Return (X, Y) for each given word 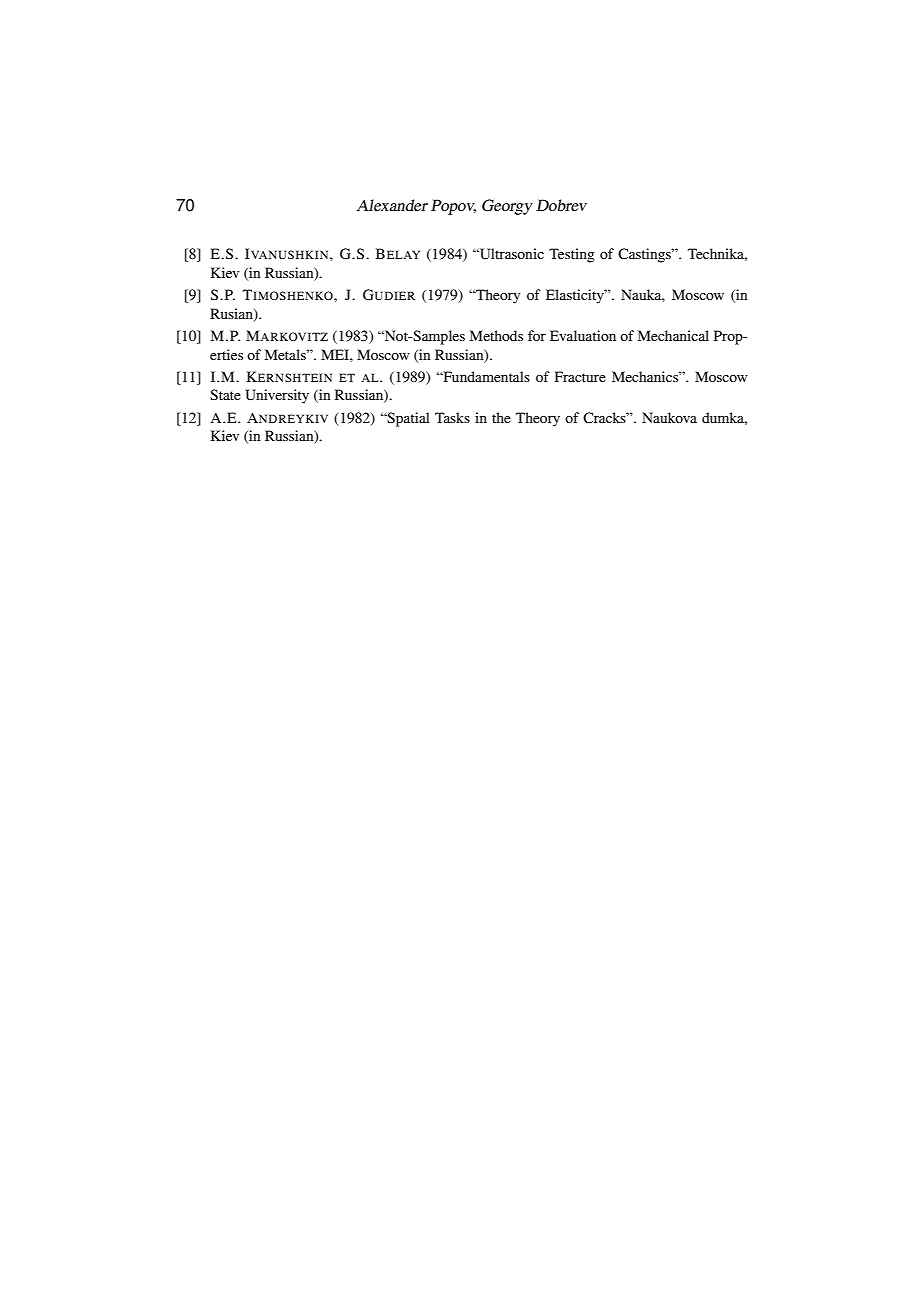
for (537, 335)
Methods (496, 335)
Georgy (507, 207)
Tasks (452, 417)
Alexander (392, 205)
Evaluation (583, 335)
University (277, 396)
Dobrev (561, 205)
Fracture (580, 376)
